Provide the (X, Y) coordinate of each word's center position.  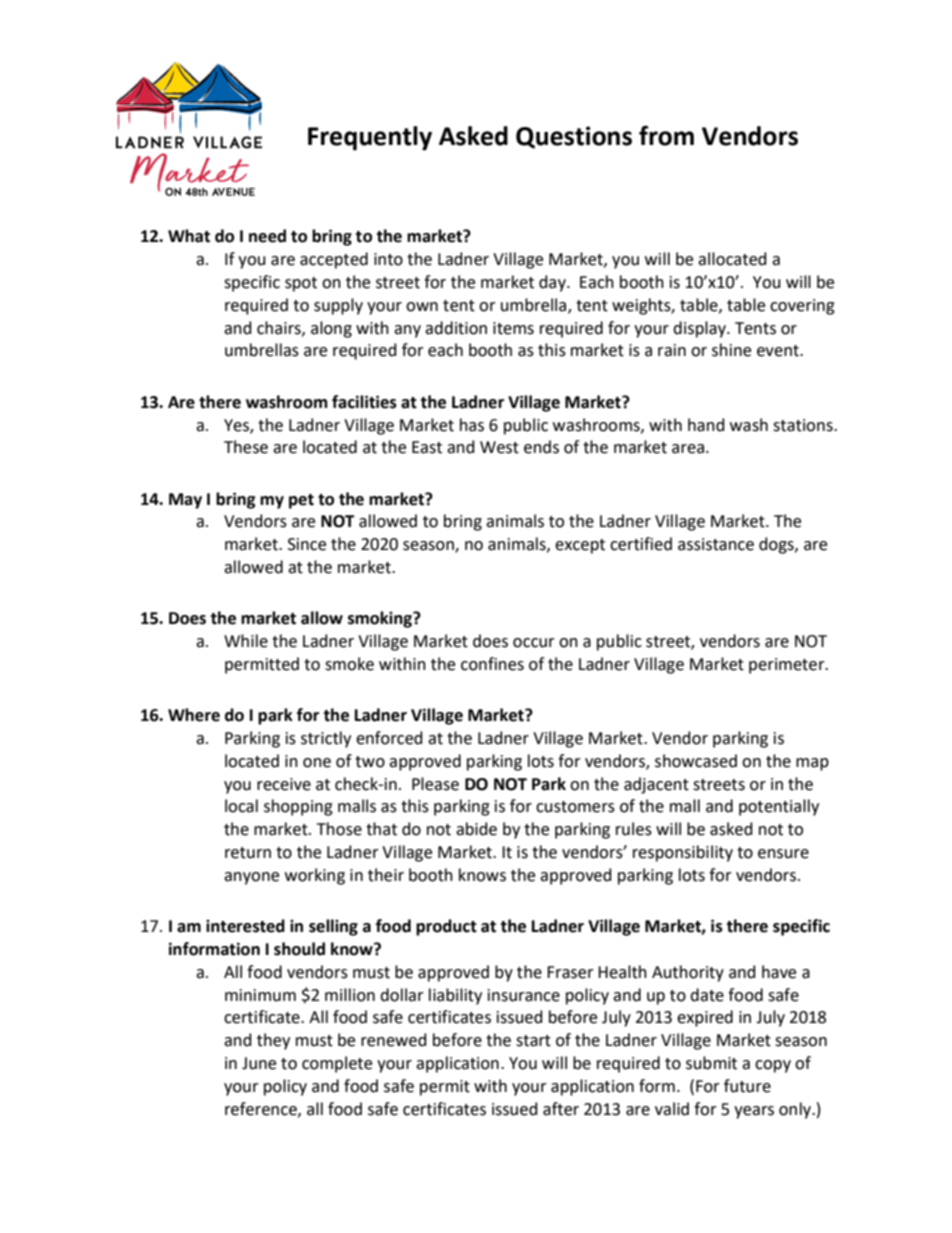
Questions (574, 137)
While (246, 641)
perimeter (788, 666)
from (666, 135)
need (267, 236)
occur (534, 643)
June (259, 1063)
